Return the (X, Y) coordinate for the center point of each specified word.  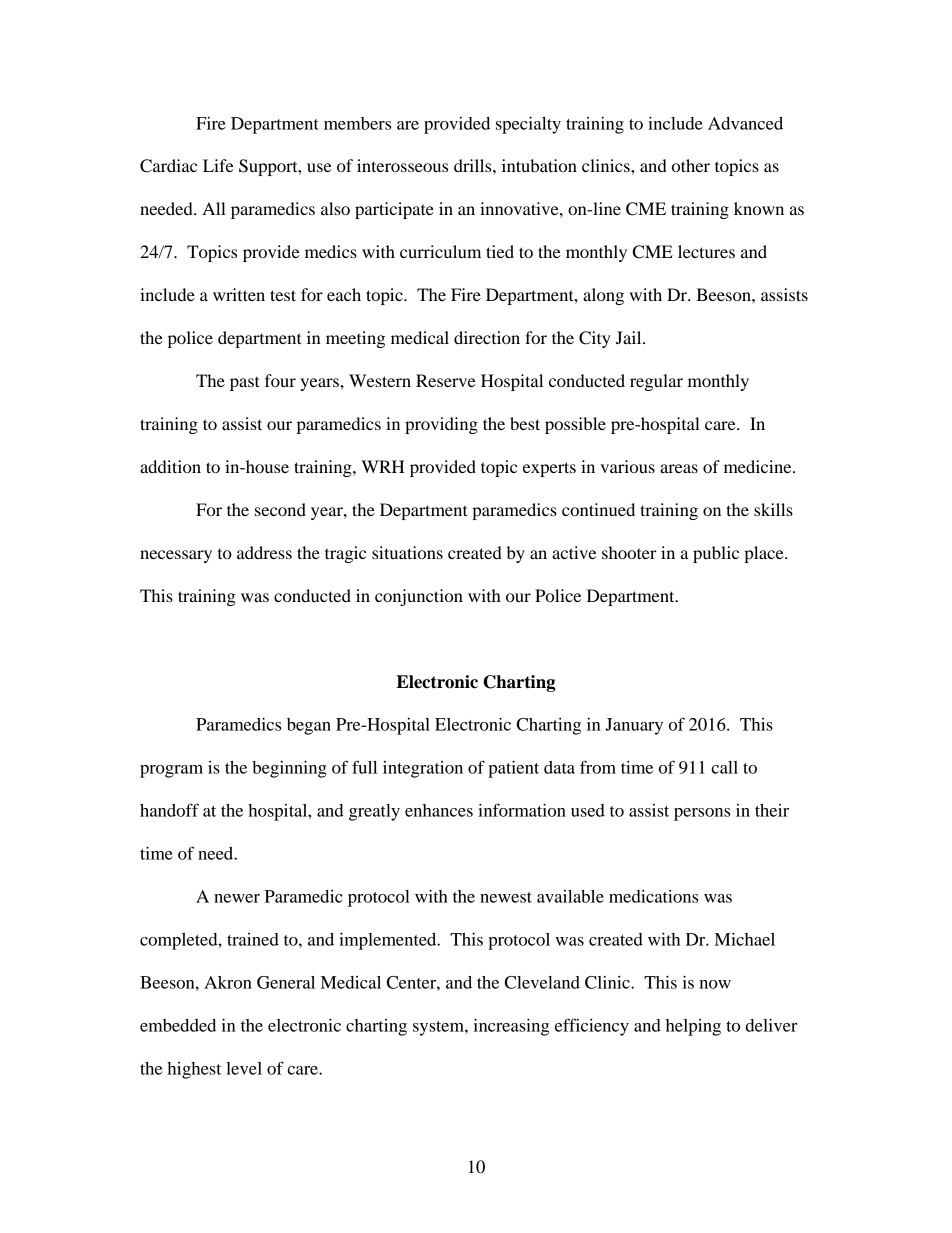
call (724, 767)
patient (513, 769)
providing (441, 425)
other (691, 165)
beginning (289, 769)
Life (218, 165)
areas (679, 468)
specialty (528, 125)
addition (170, 466)
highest (194, 1070)
